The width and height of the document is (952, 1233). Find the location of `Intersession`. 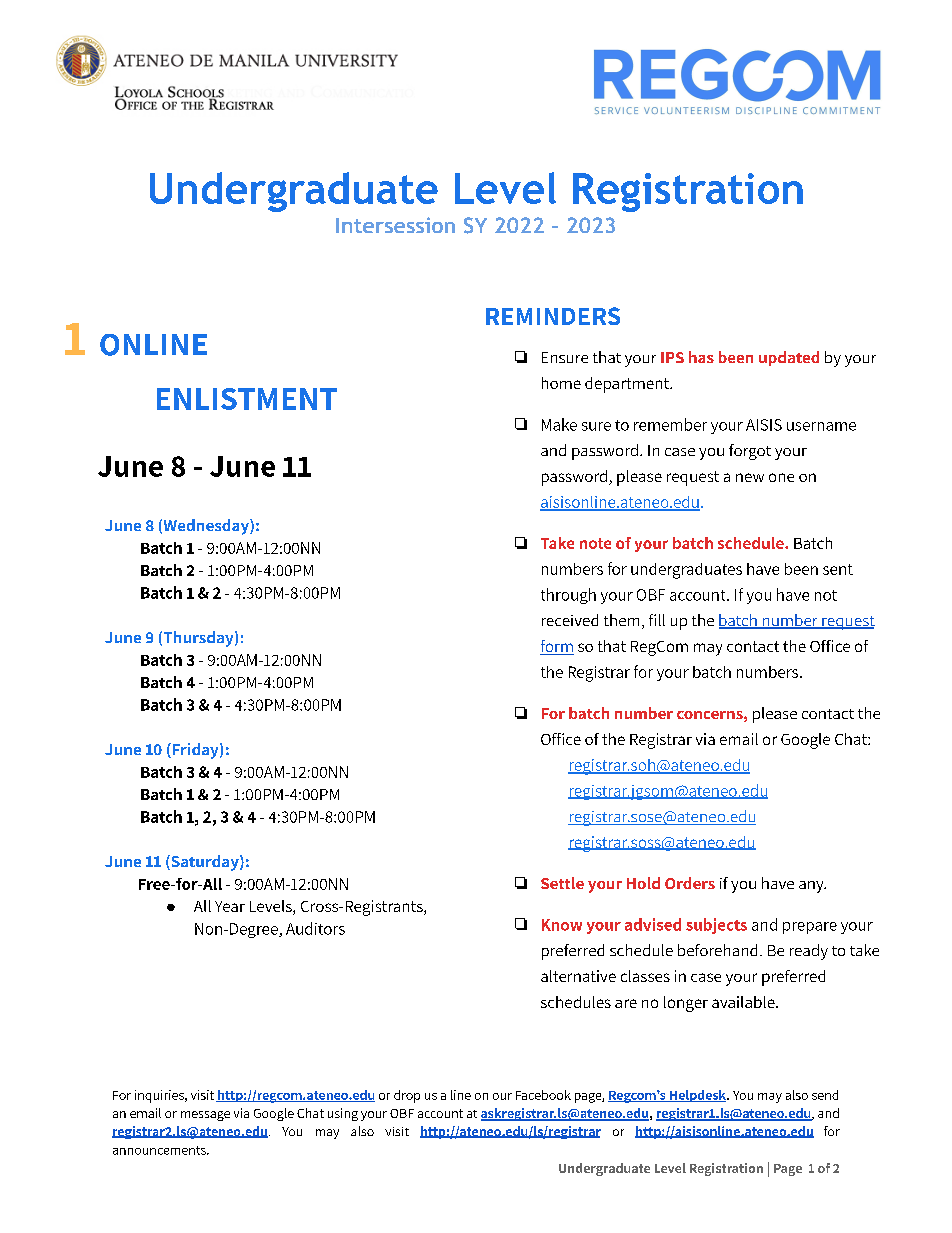

Intersession is located at coordinates (395, 225).
